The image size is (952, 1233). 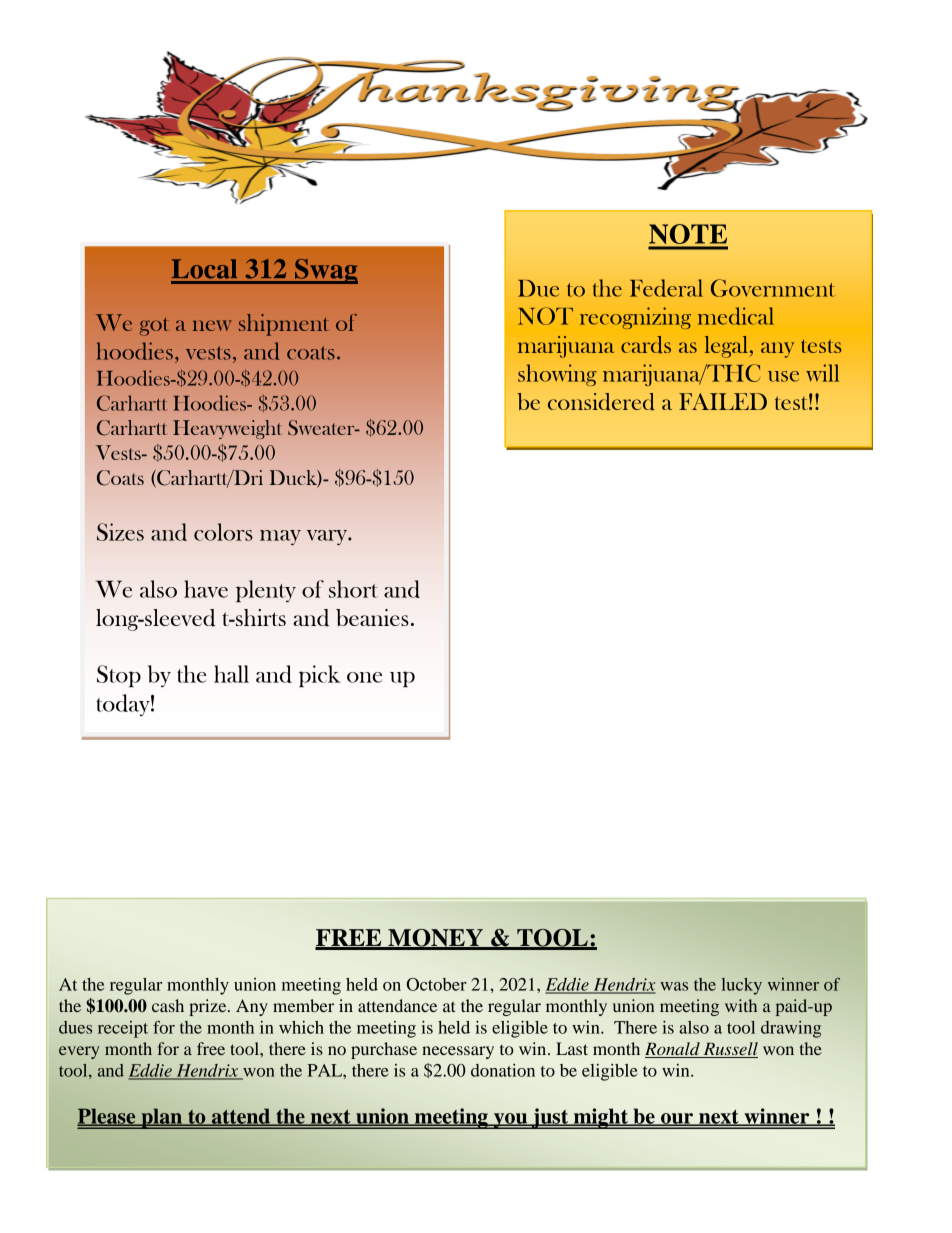 What do you see at coordinates (320, 676) in the screenshot?
I see `pick` at bounding box center [320, 676].
